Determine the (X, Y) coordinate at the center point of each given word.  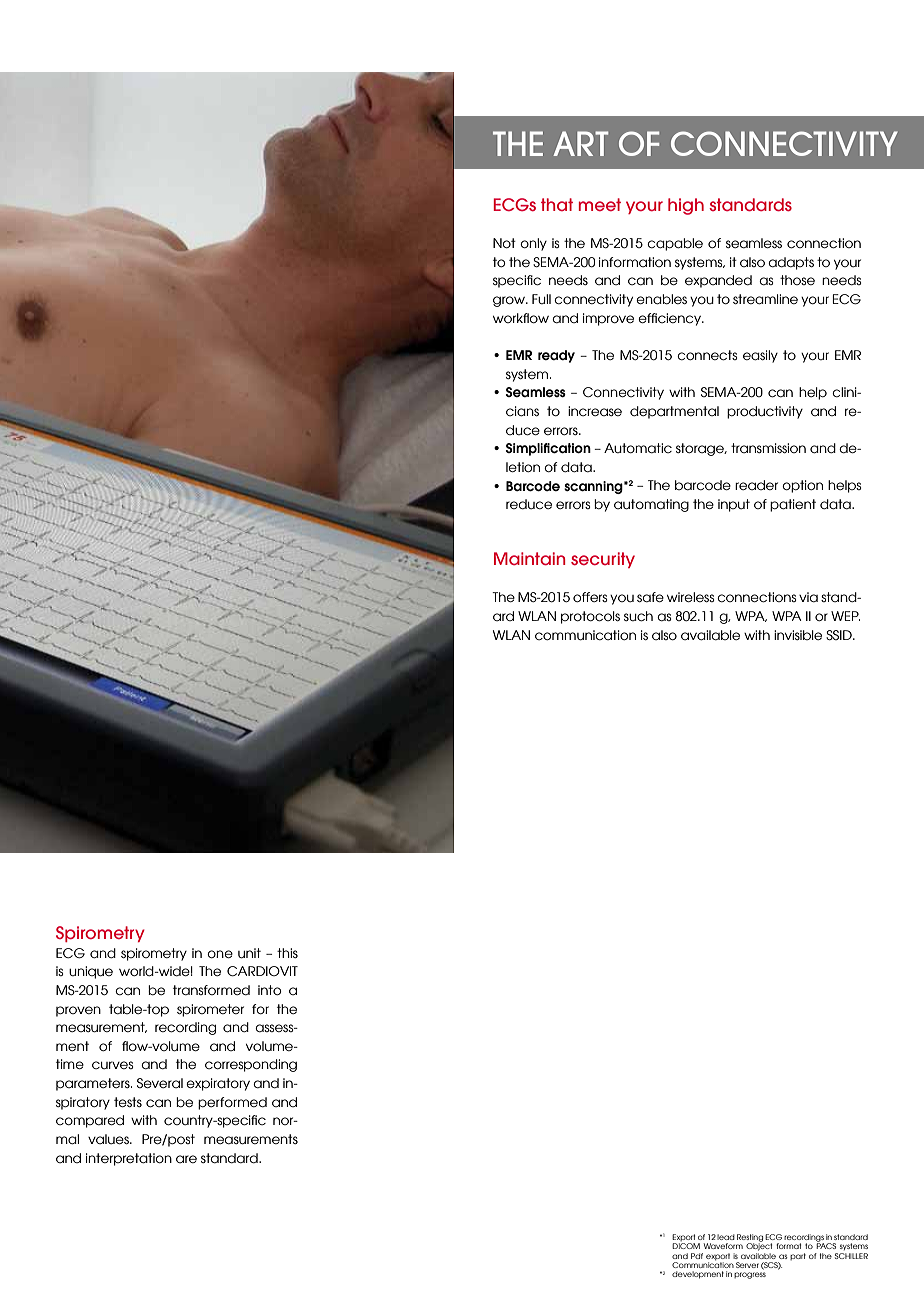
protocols (590, 617)
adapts (791, 263)
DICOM (686, 1246)
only (533, 244)
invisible (798, 635)
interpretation (129, 1159)
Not (504, 243)
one (220, 954)
